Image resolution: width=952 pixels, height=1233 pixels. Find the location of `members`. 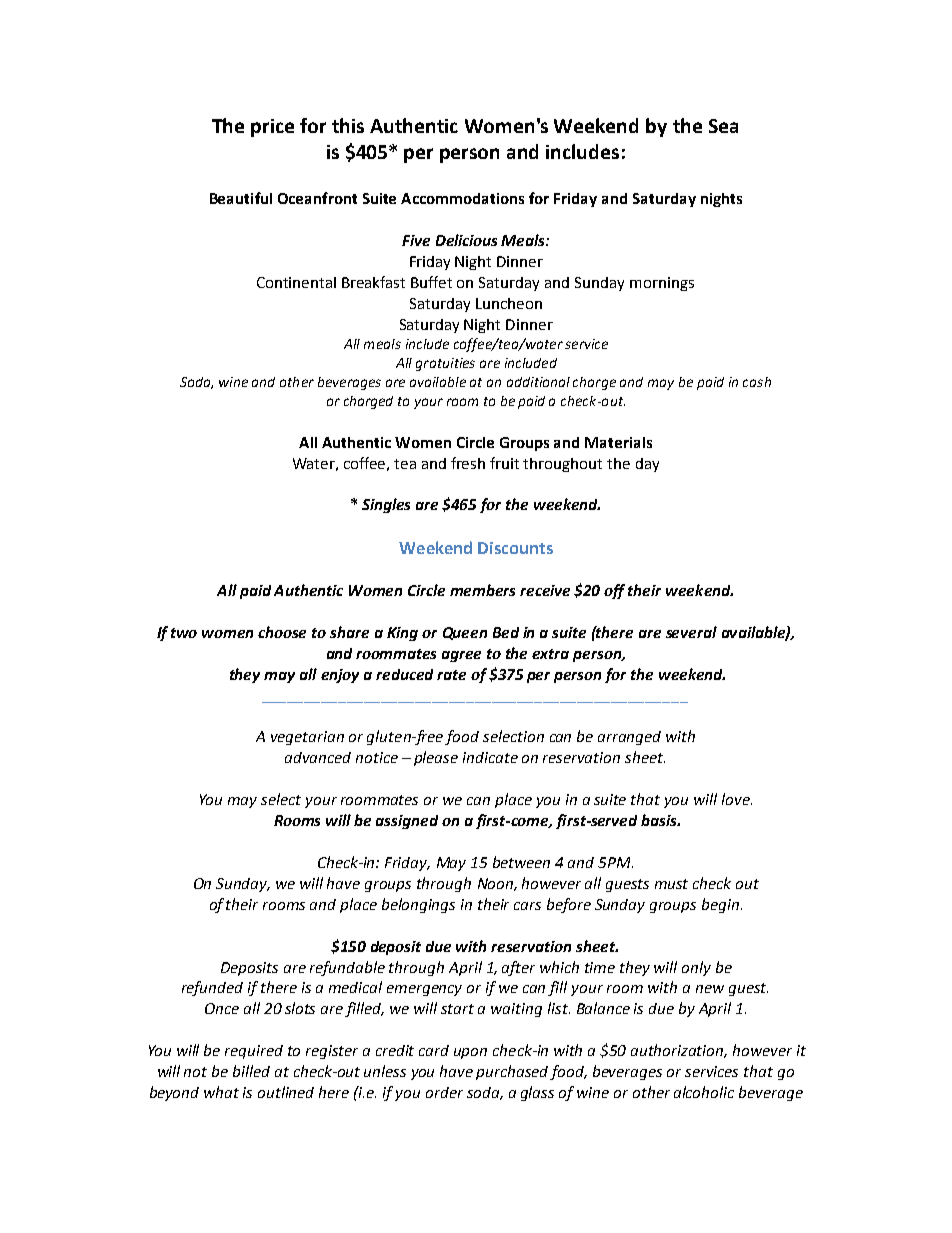

members is located at coordinates (482, 590).
